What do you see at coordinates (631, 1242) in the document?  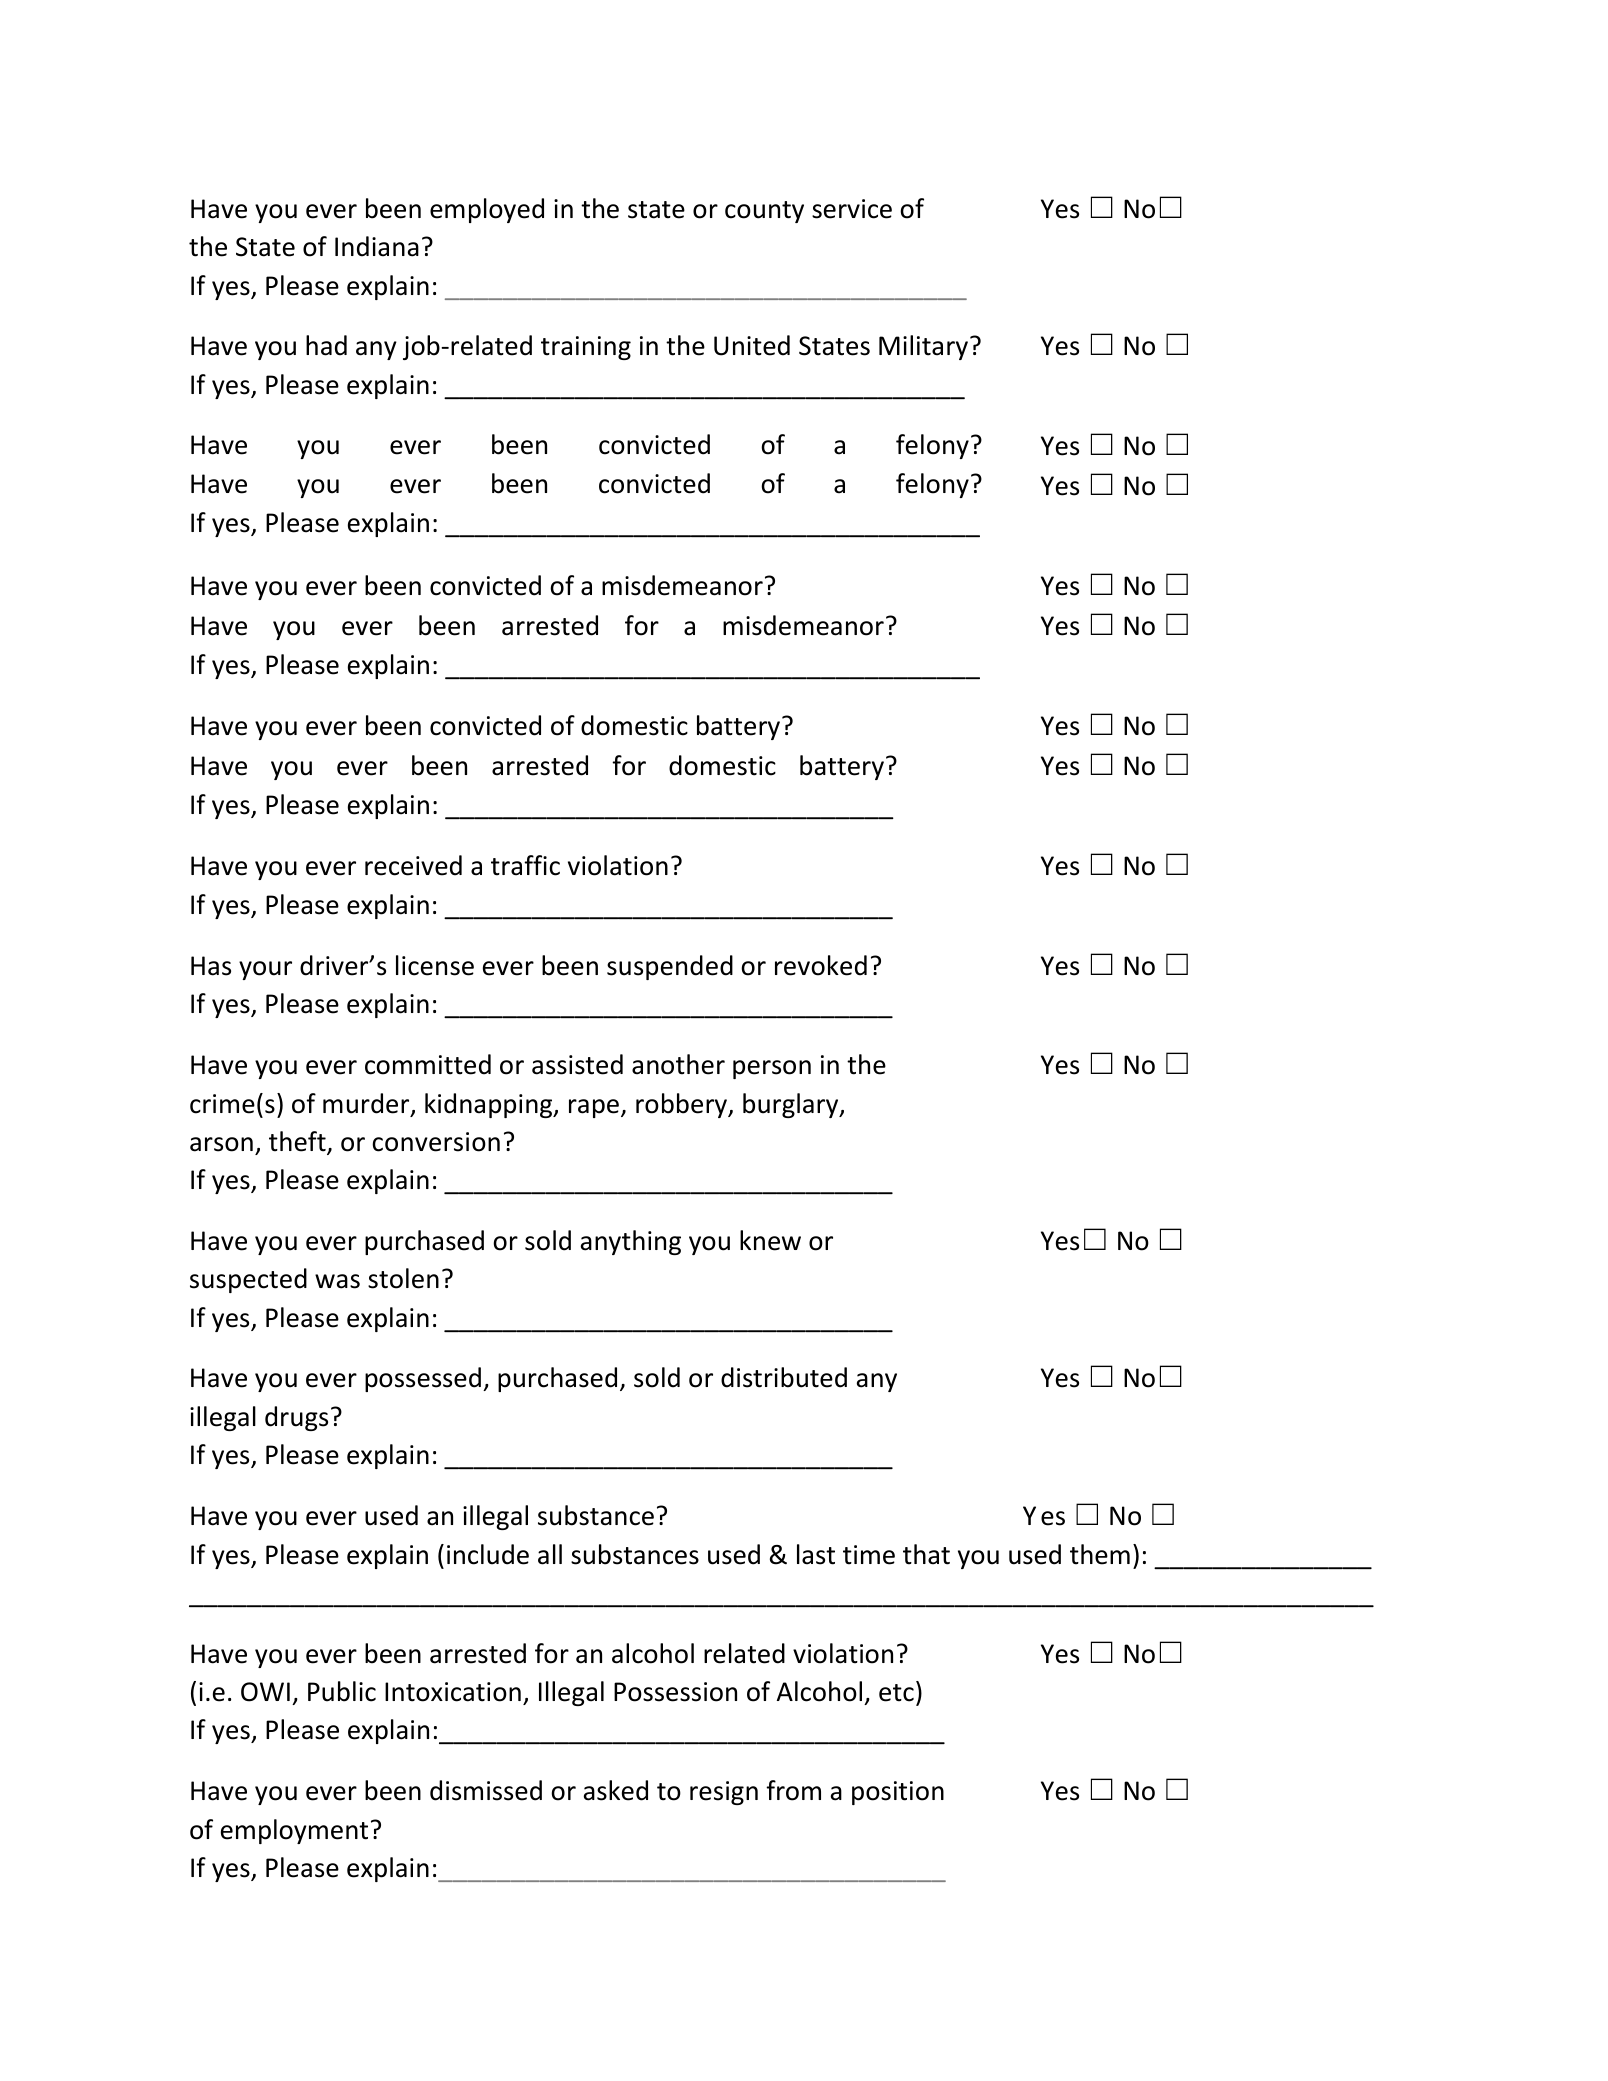 I see `anything` at bounding box center [631, 1242].
